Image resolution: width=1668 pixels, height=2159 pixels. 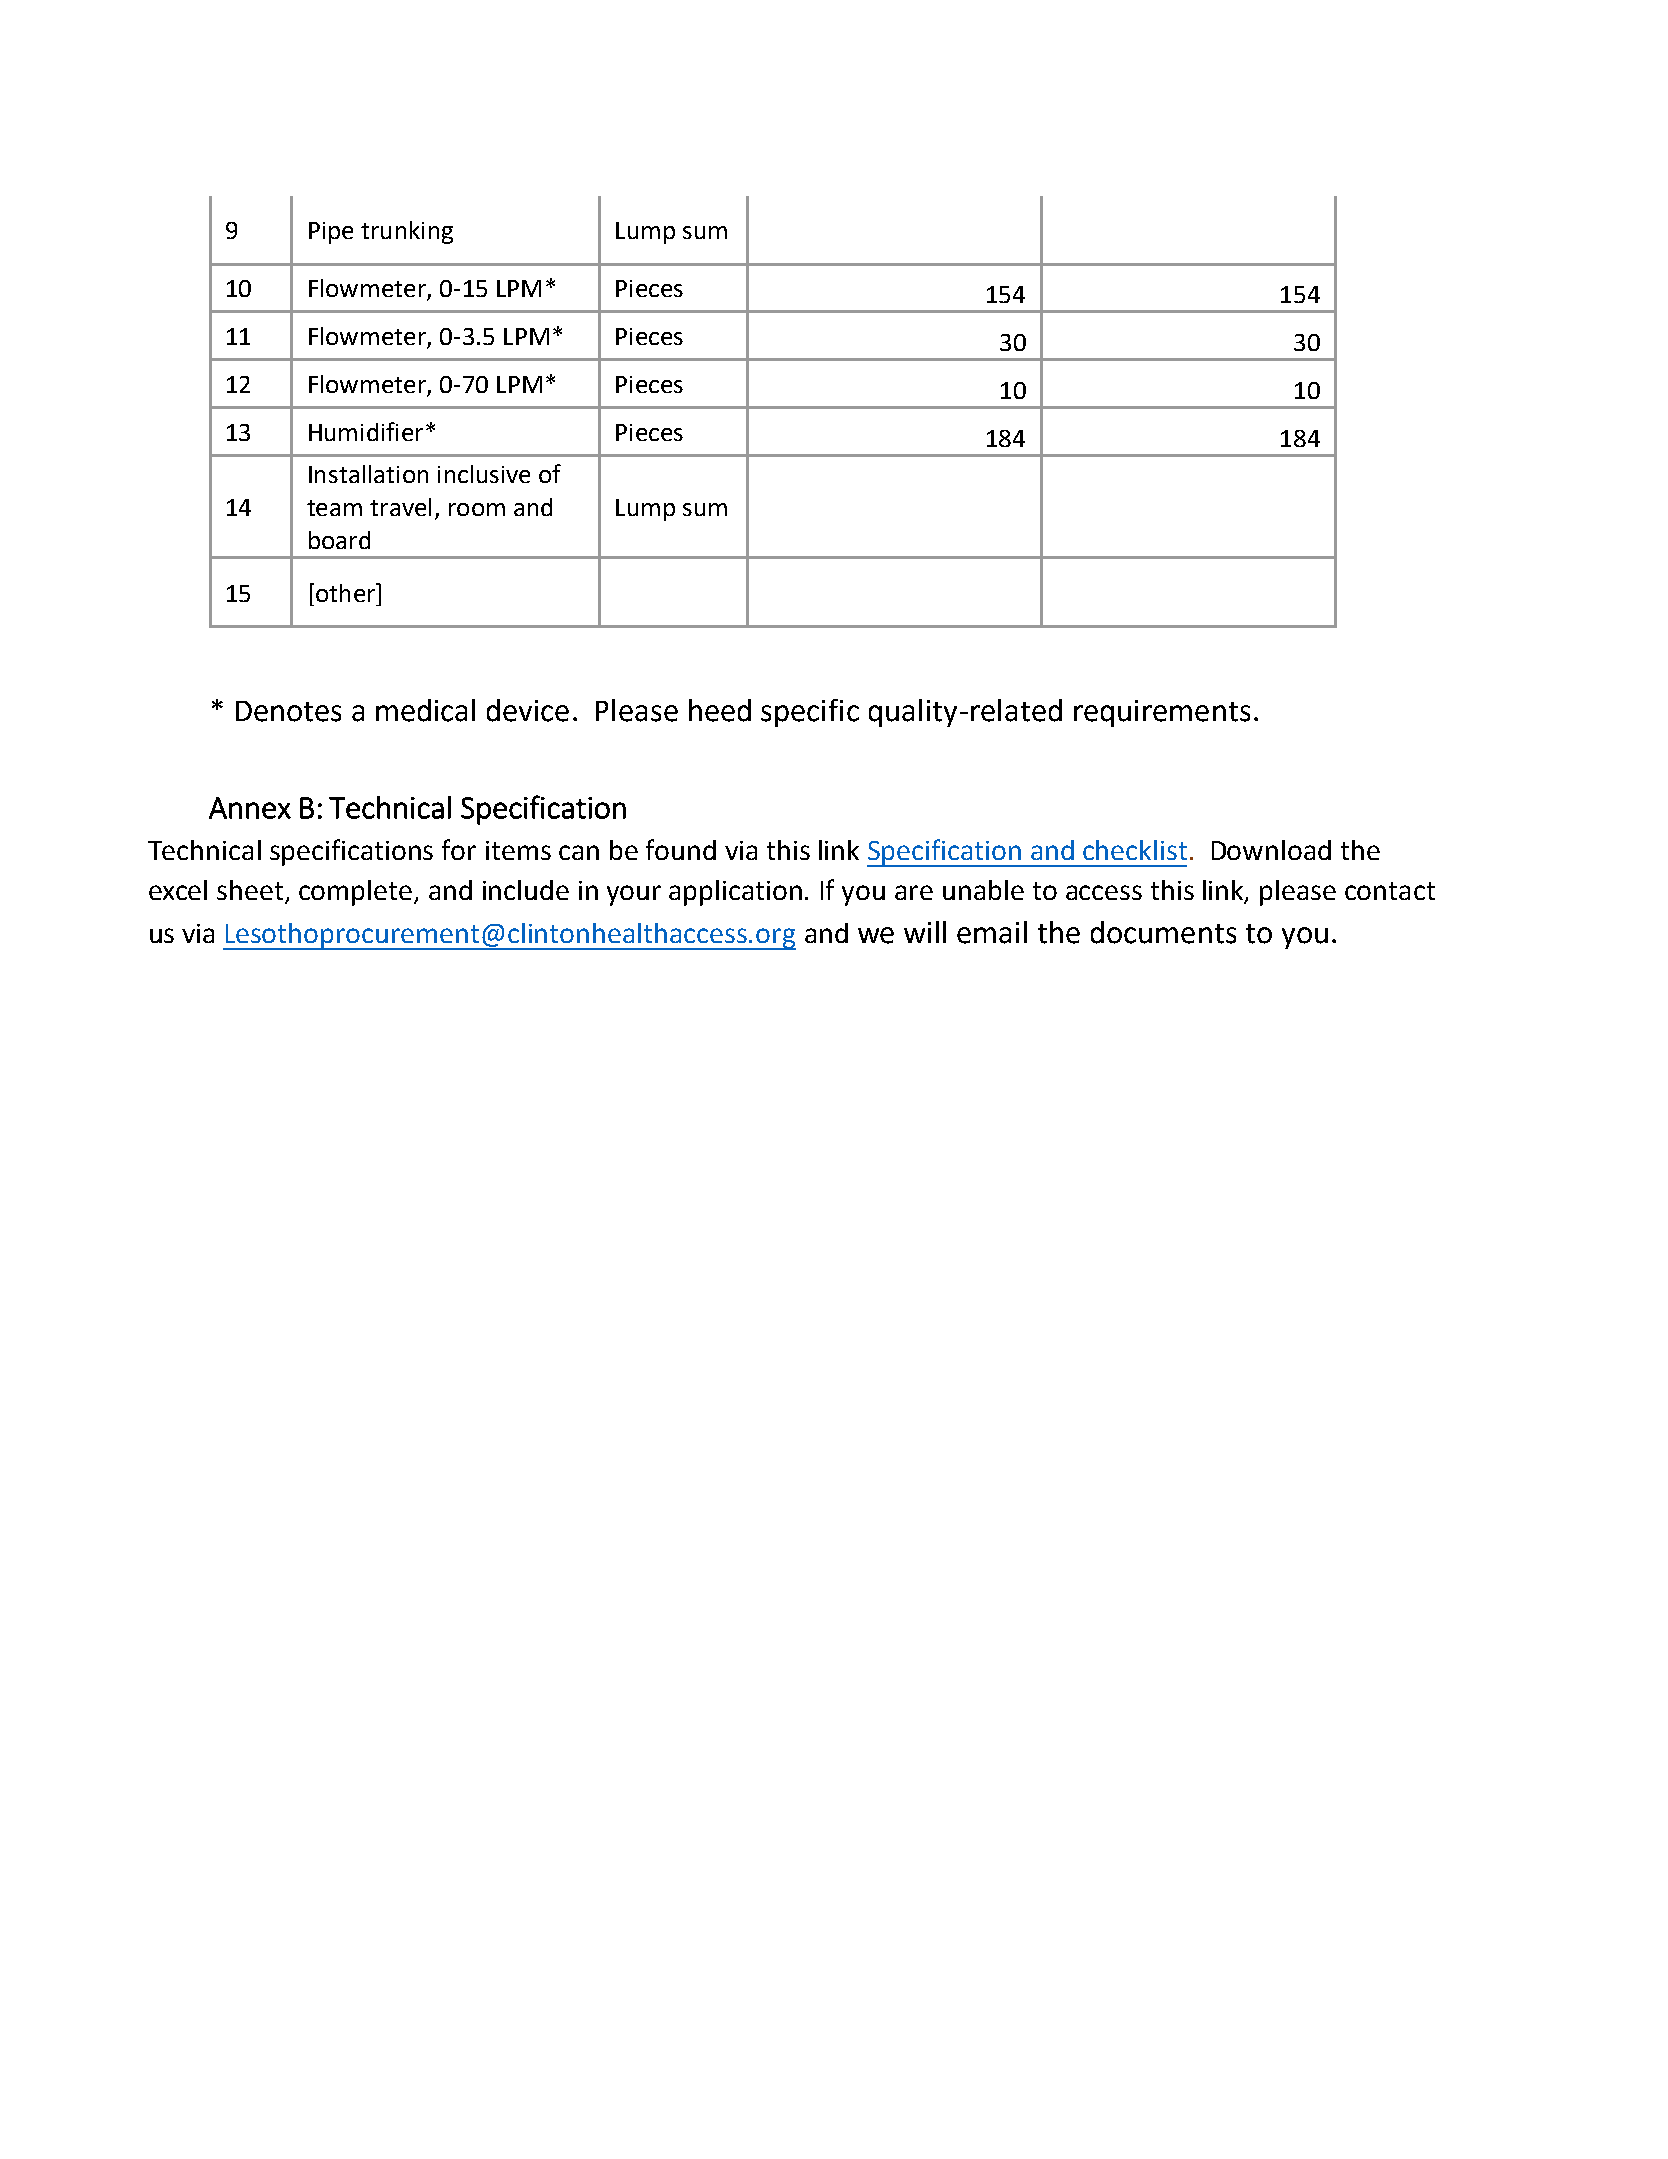 I want to click on Pipe, so click(x=331, y=233).
